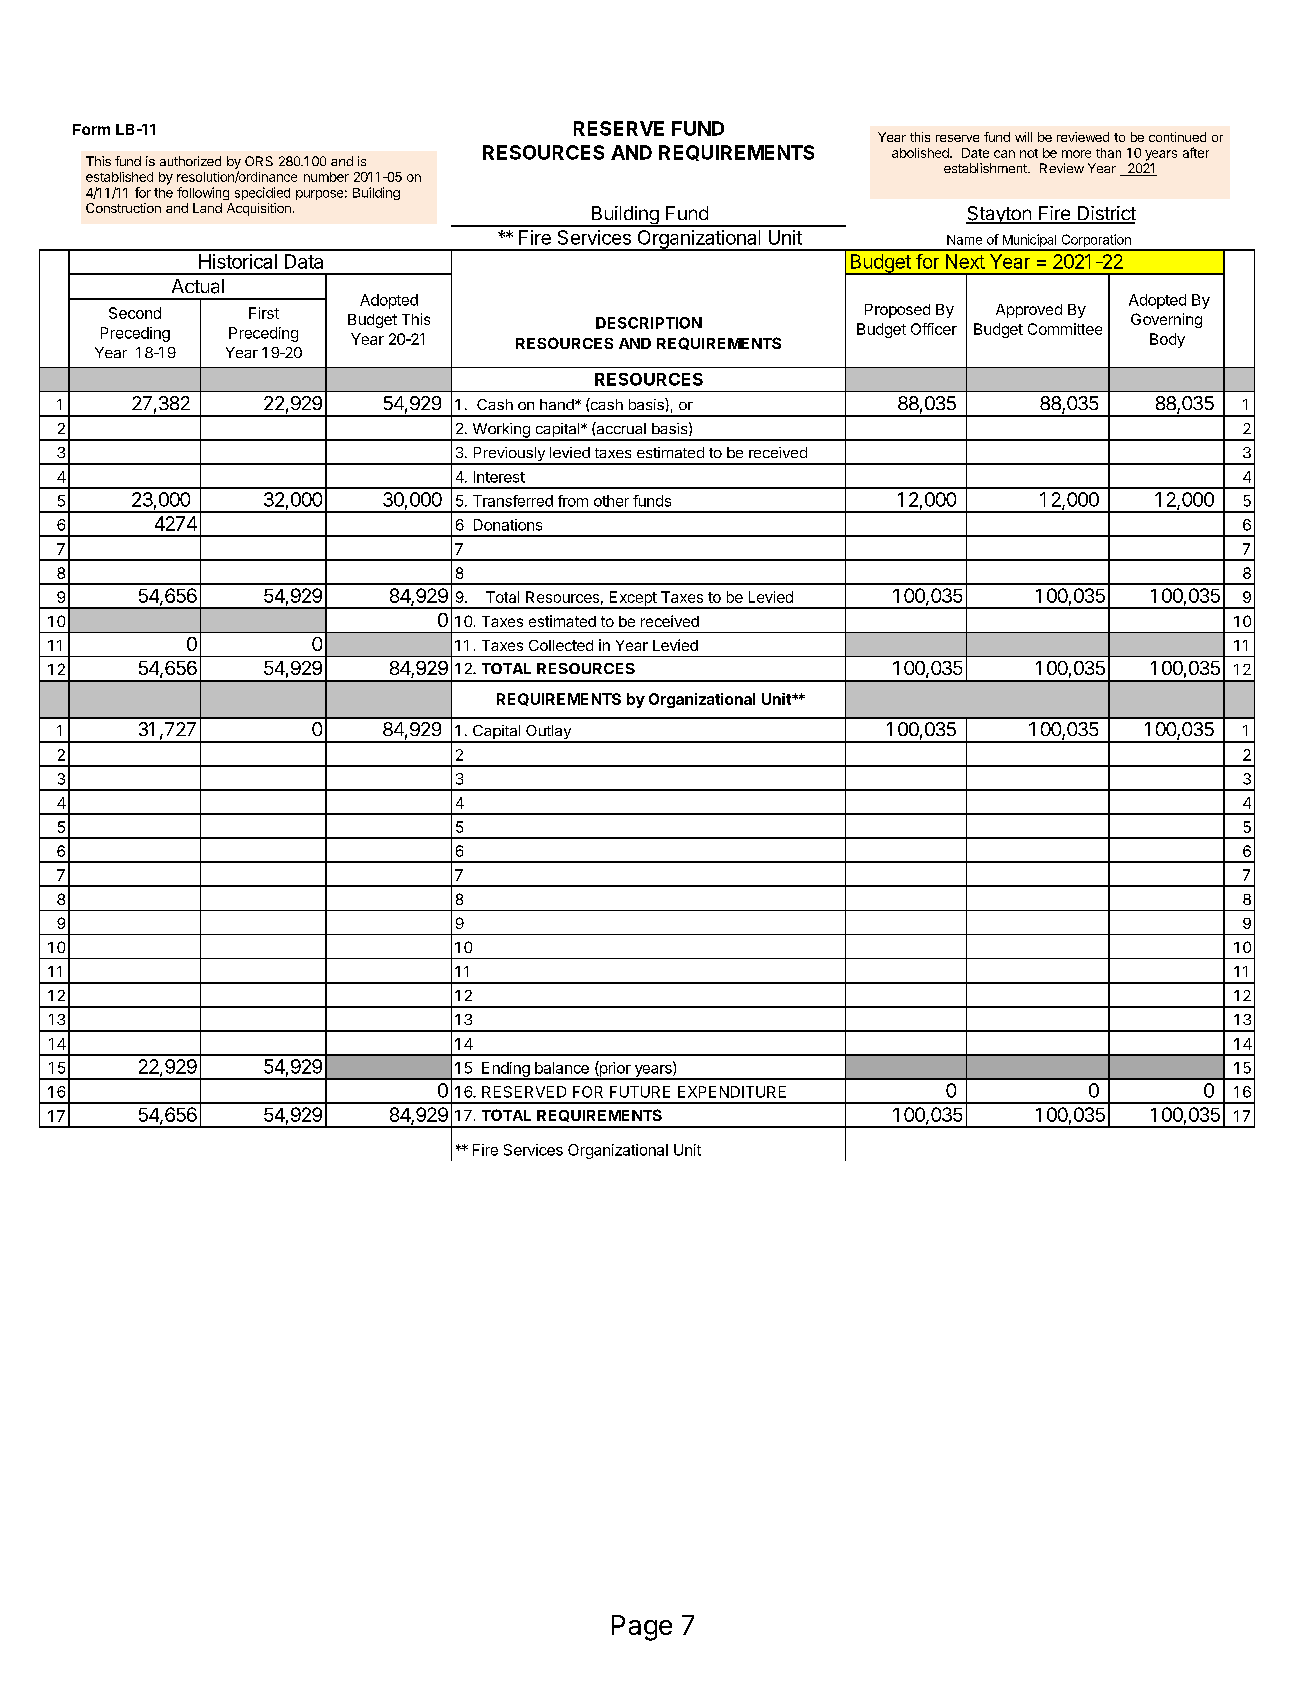 The width and height of the screenshot is (1307, 1691). What do you see at coordinates (1065, 329) in the screenshot?
I see `Committee` at bounding box center [1065, 329].
